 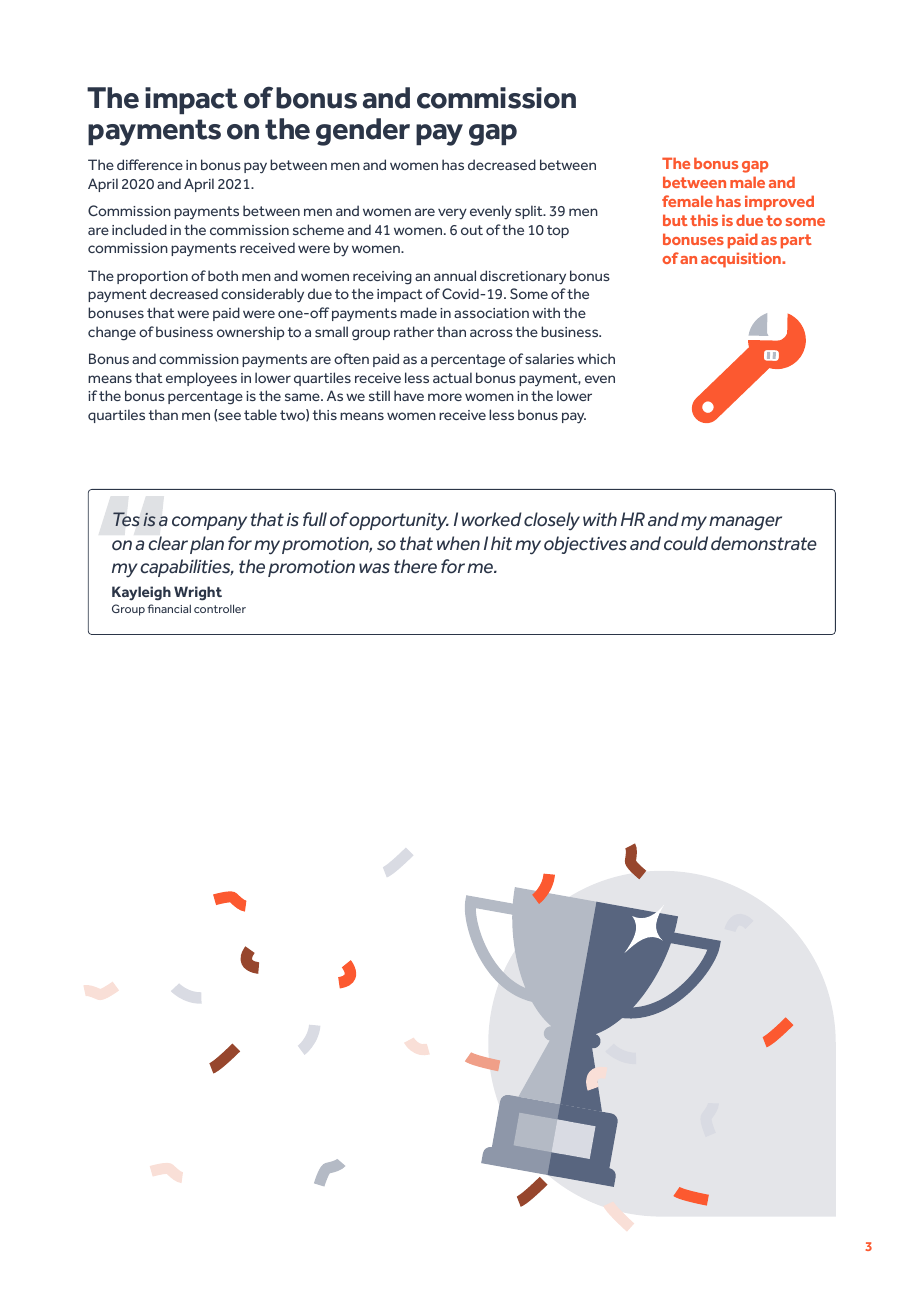 I want to click on improved, so click(x=779, y=203).
